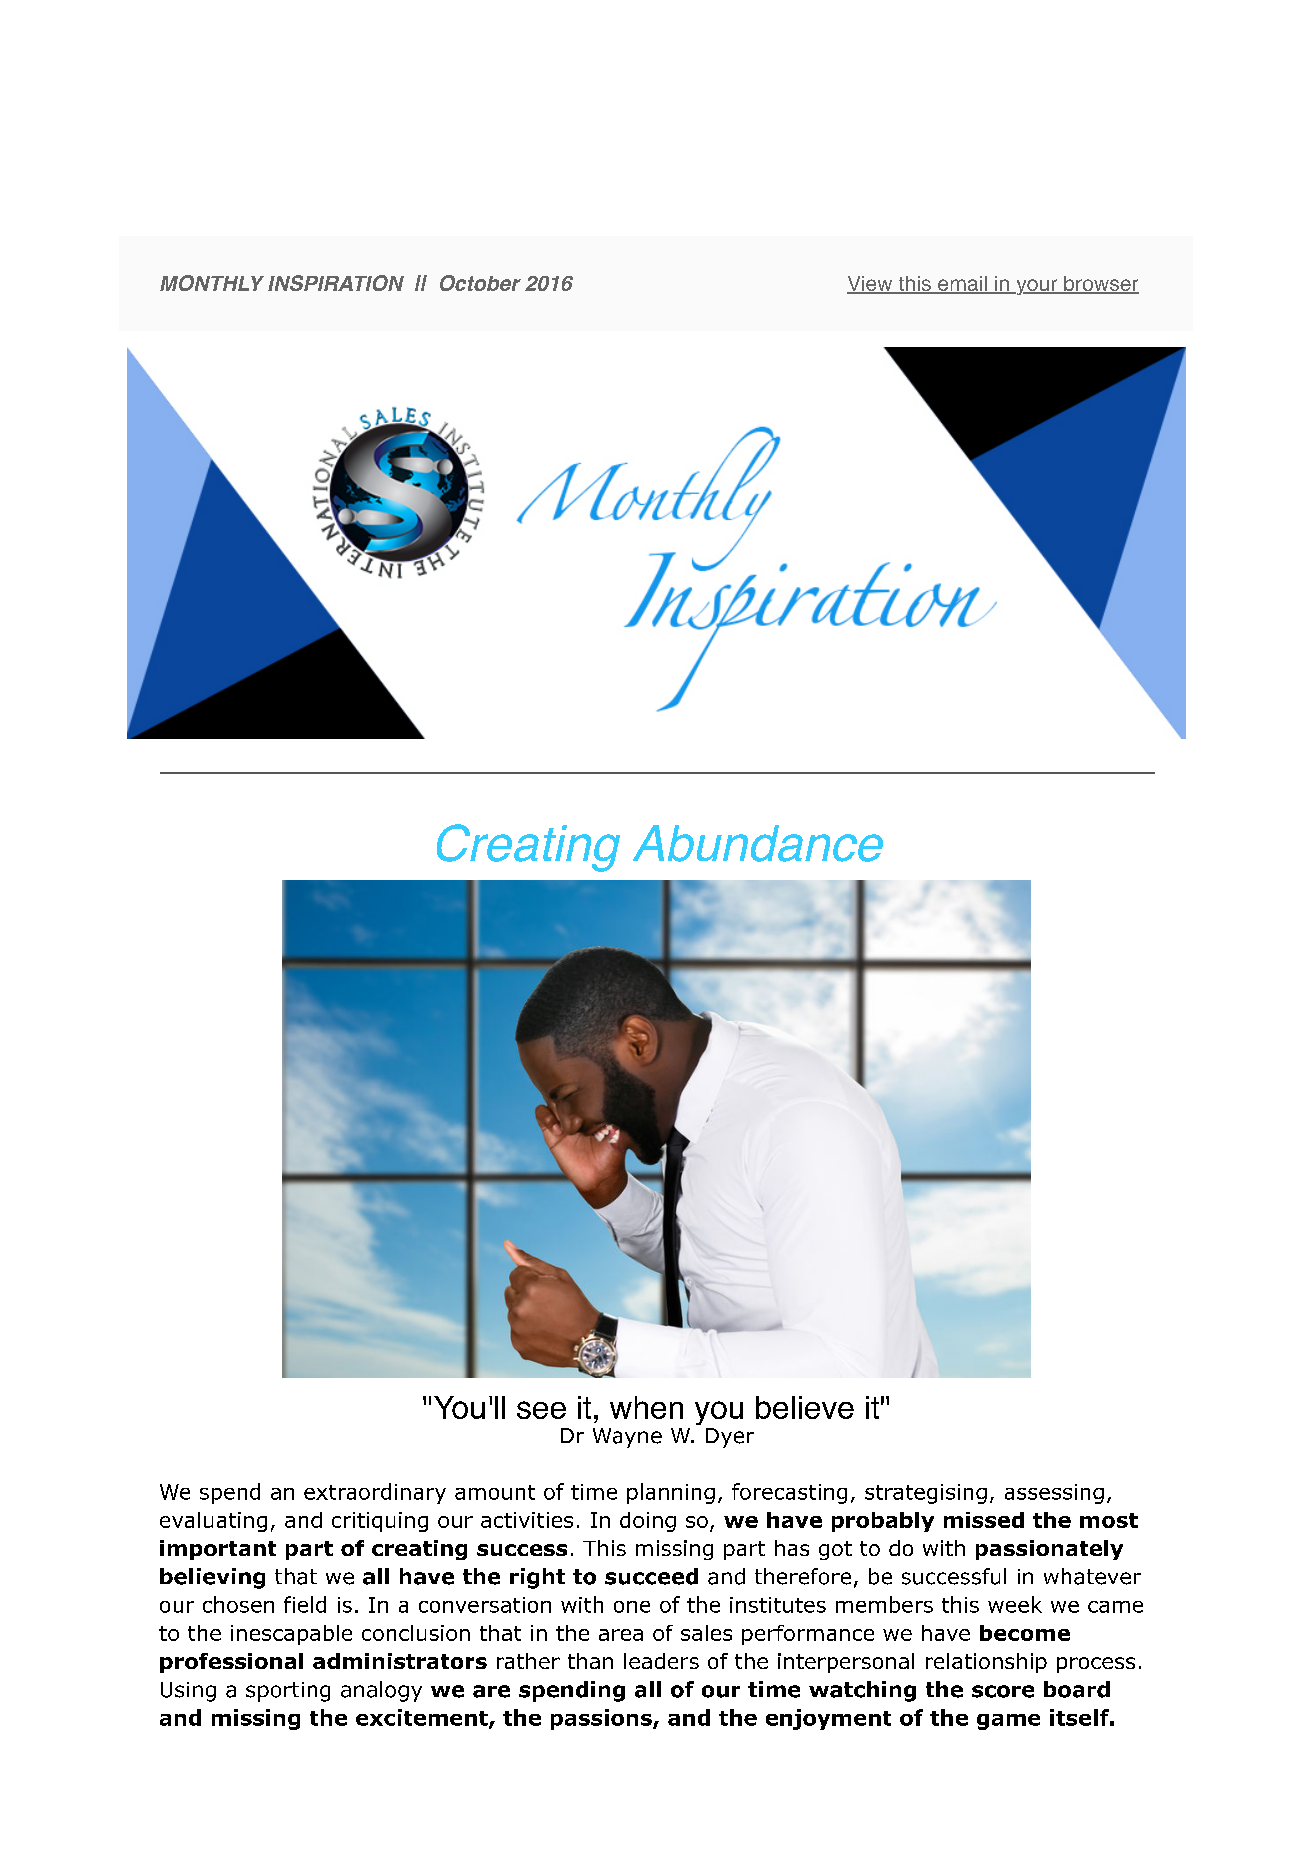 The width and height of the screenshot is (1313, 1857). I want to click on leaders, so click(661, 1661).
